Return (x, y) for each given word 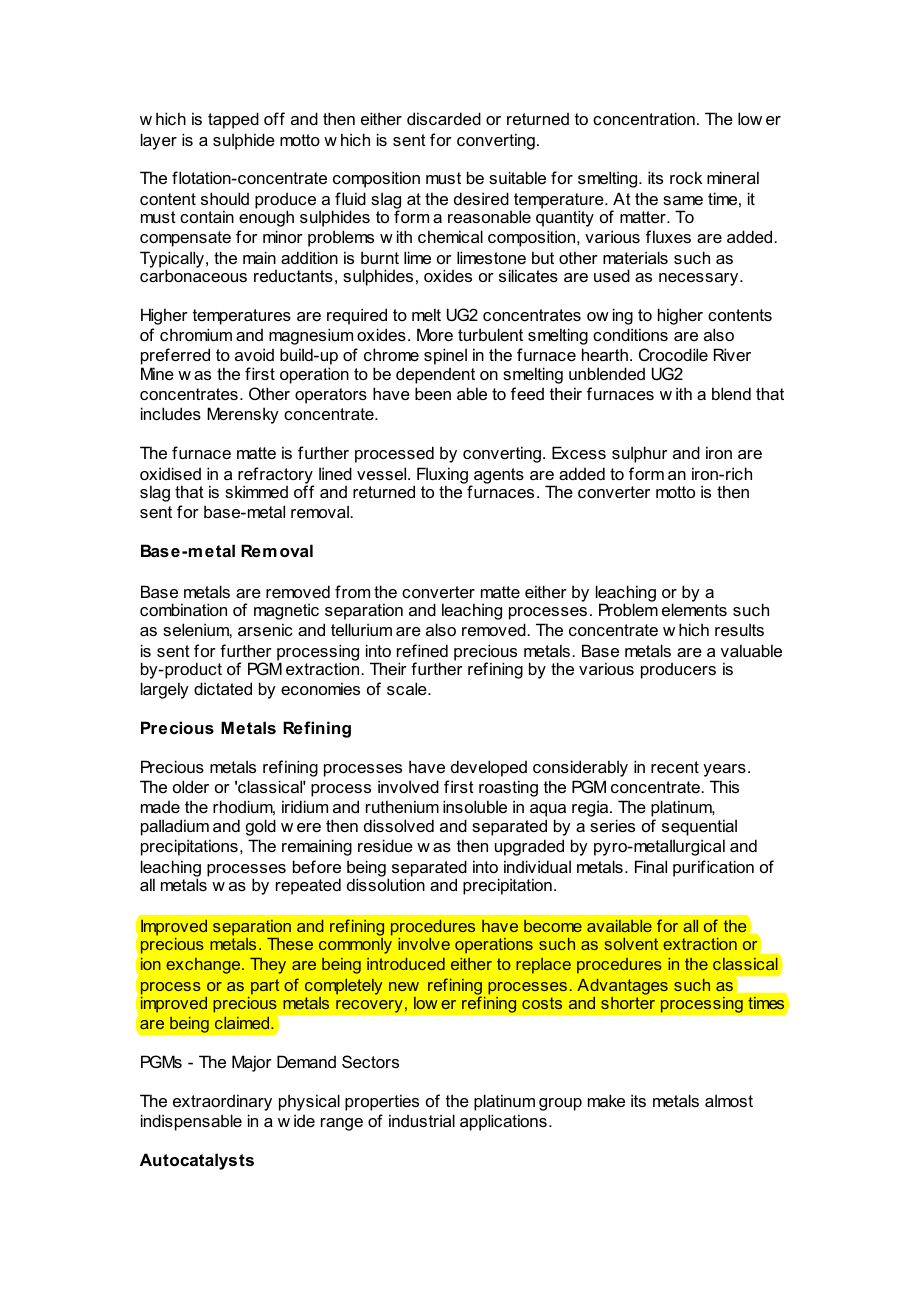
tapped (233, 120)
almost (729, 1100)
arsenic (265, 629)
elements (694, 609)
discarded (444, 118)
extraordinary (222, 1102)
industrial (422, 1120)
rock (686, 177)
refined (422, 650)
